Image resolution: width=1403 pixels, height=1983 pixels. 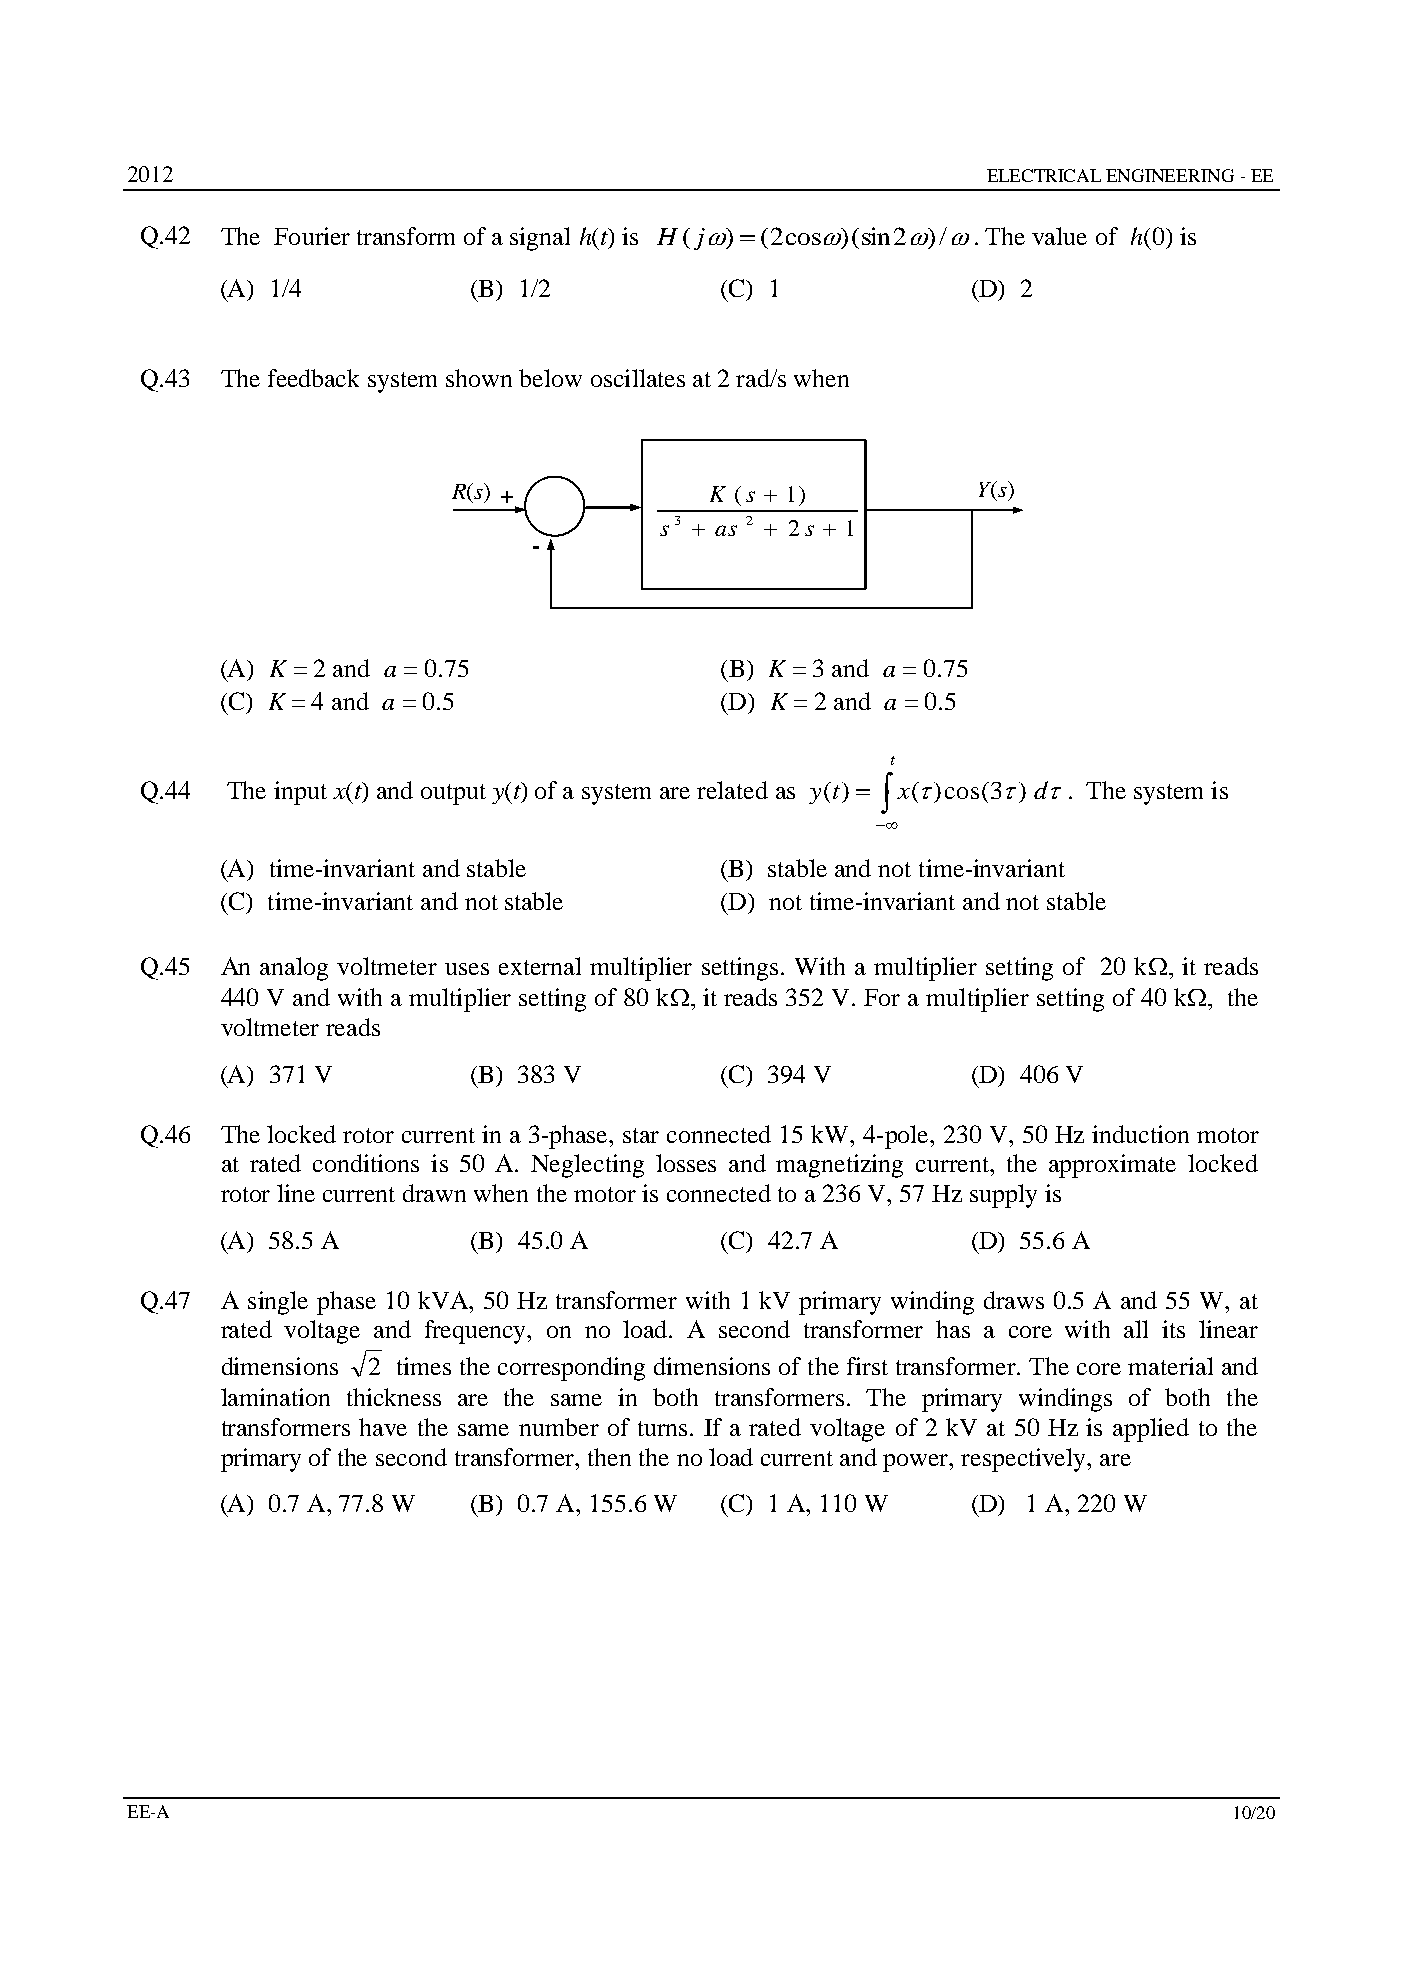 What do you see at coordinates (453, 794) in the image?
I see `output` at bounding box center [453, 794].
